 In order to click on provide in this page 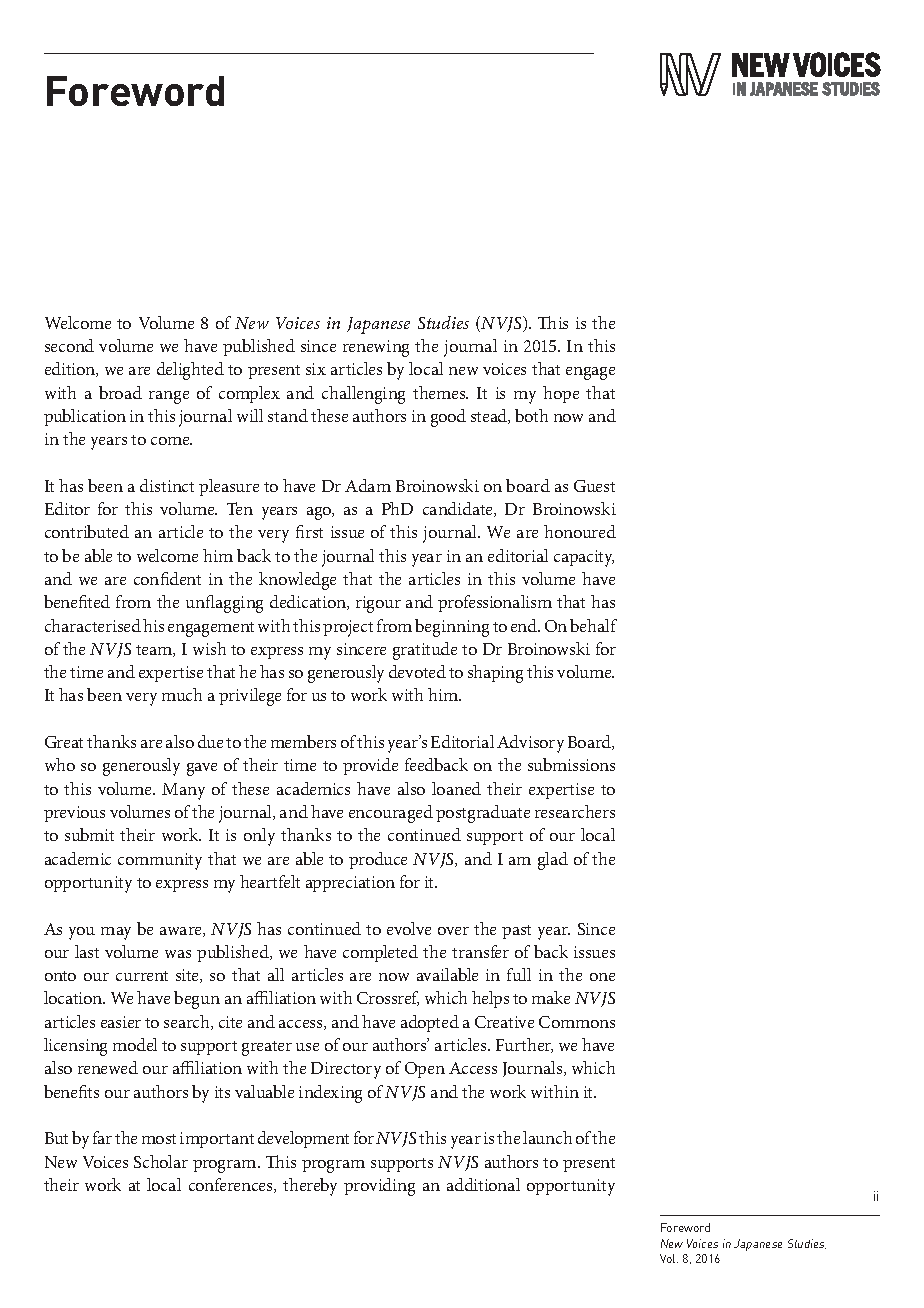, I will do `click(370, 766)`.
